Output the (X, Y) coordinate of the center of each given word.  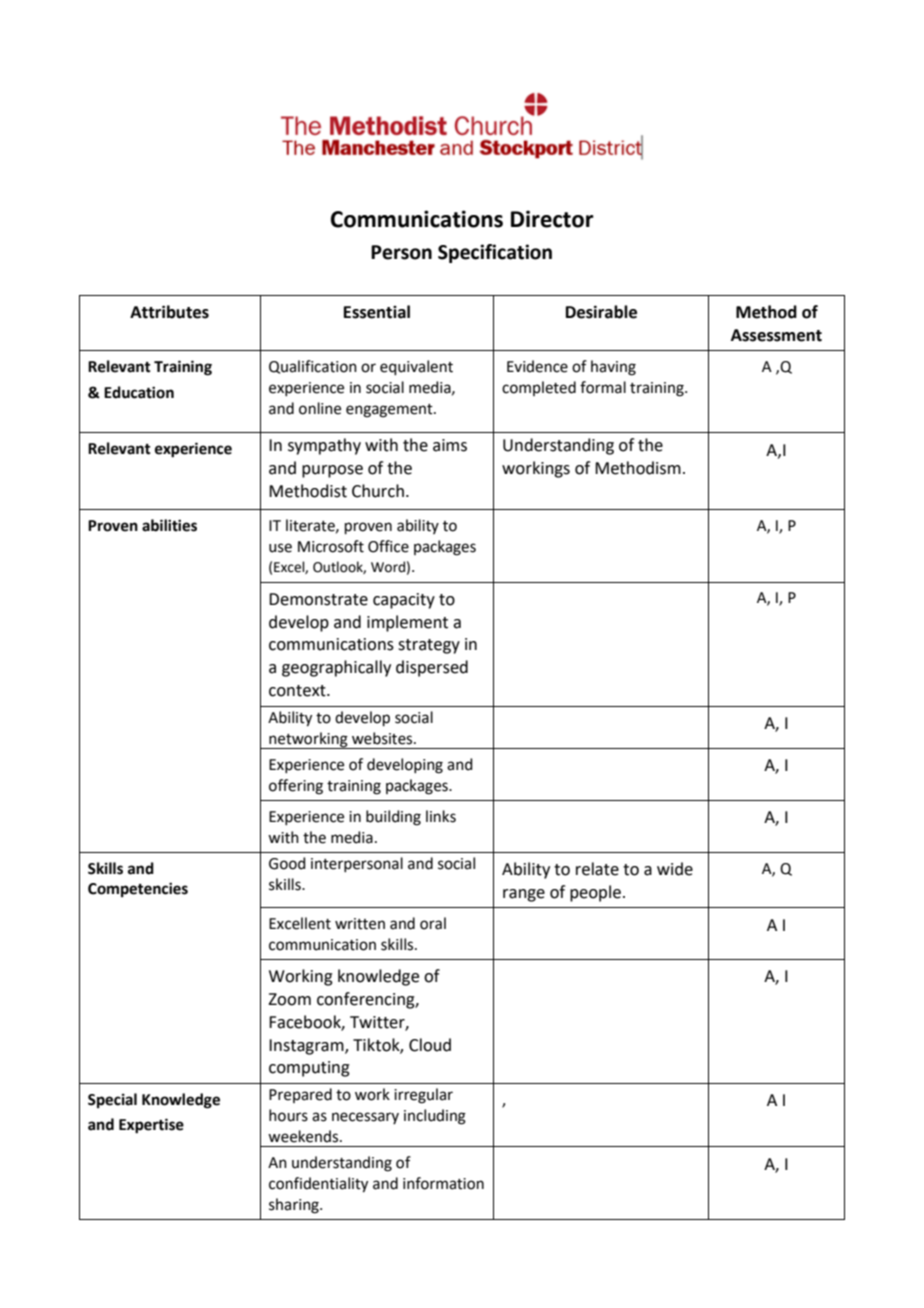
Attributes (169, 312)
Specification (495, 253)
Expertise (151, 1126)
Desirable (601, 312)
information (443, 1183)
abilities (169, 525)
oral (433, 923)
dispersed (432, 668)
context (298, 691)
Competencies (138, 890)
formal (603, 387)
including (435, 1117)
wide (675, 869)
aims (450, 445)
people (595, 893)
